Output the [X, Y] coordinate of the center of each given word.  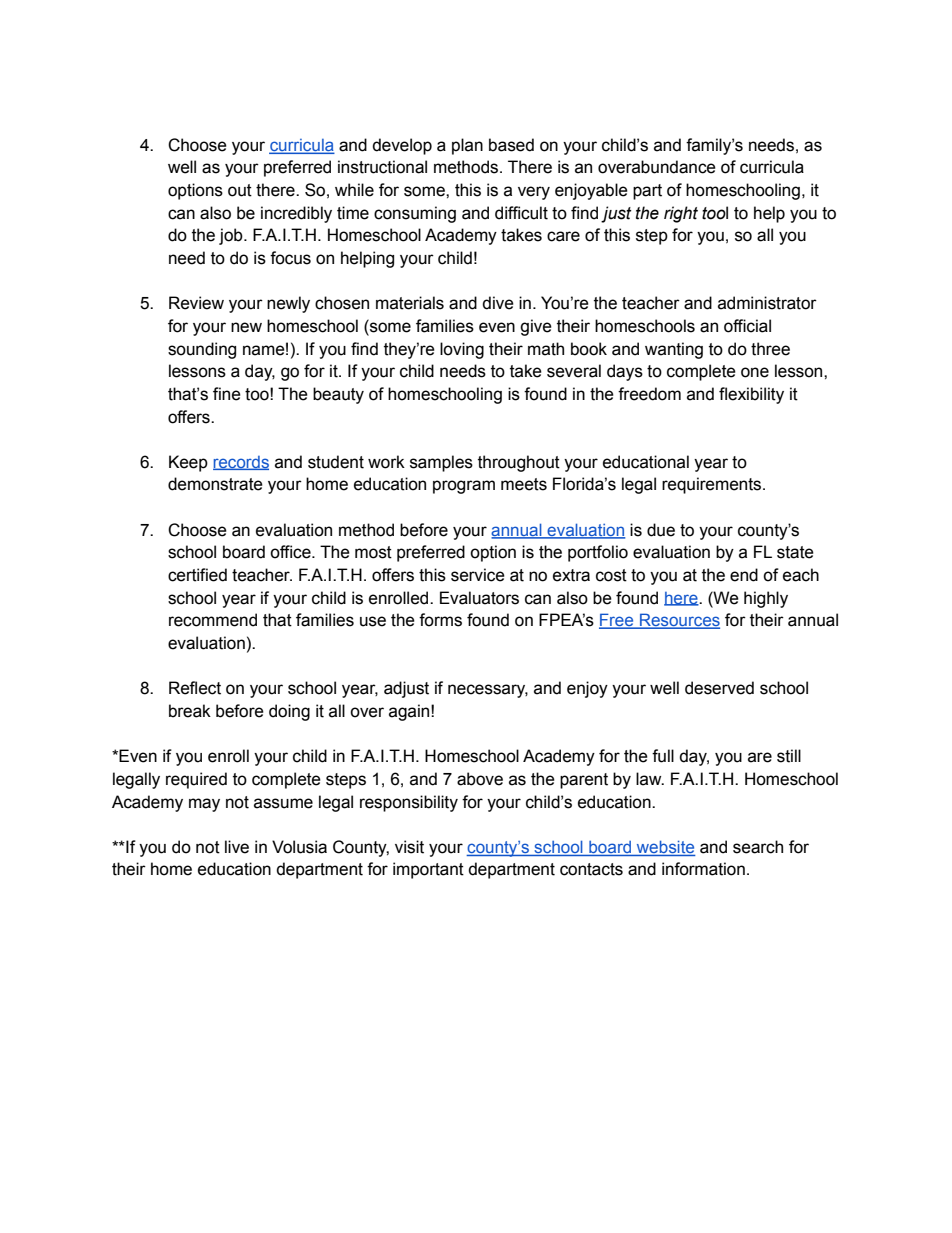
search [758, 847]
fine [227, 394]
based [511, 145]
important [428, 870]
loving [462, 350]
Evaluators [479, 598]
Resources [679, 621]
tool [715, 213]
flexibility [751, 395]
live [237, 847]
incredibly [296, 214]
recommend [213, 620]
